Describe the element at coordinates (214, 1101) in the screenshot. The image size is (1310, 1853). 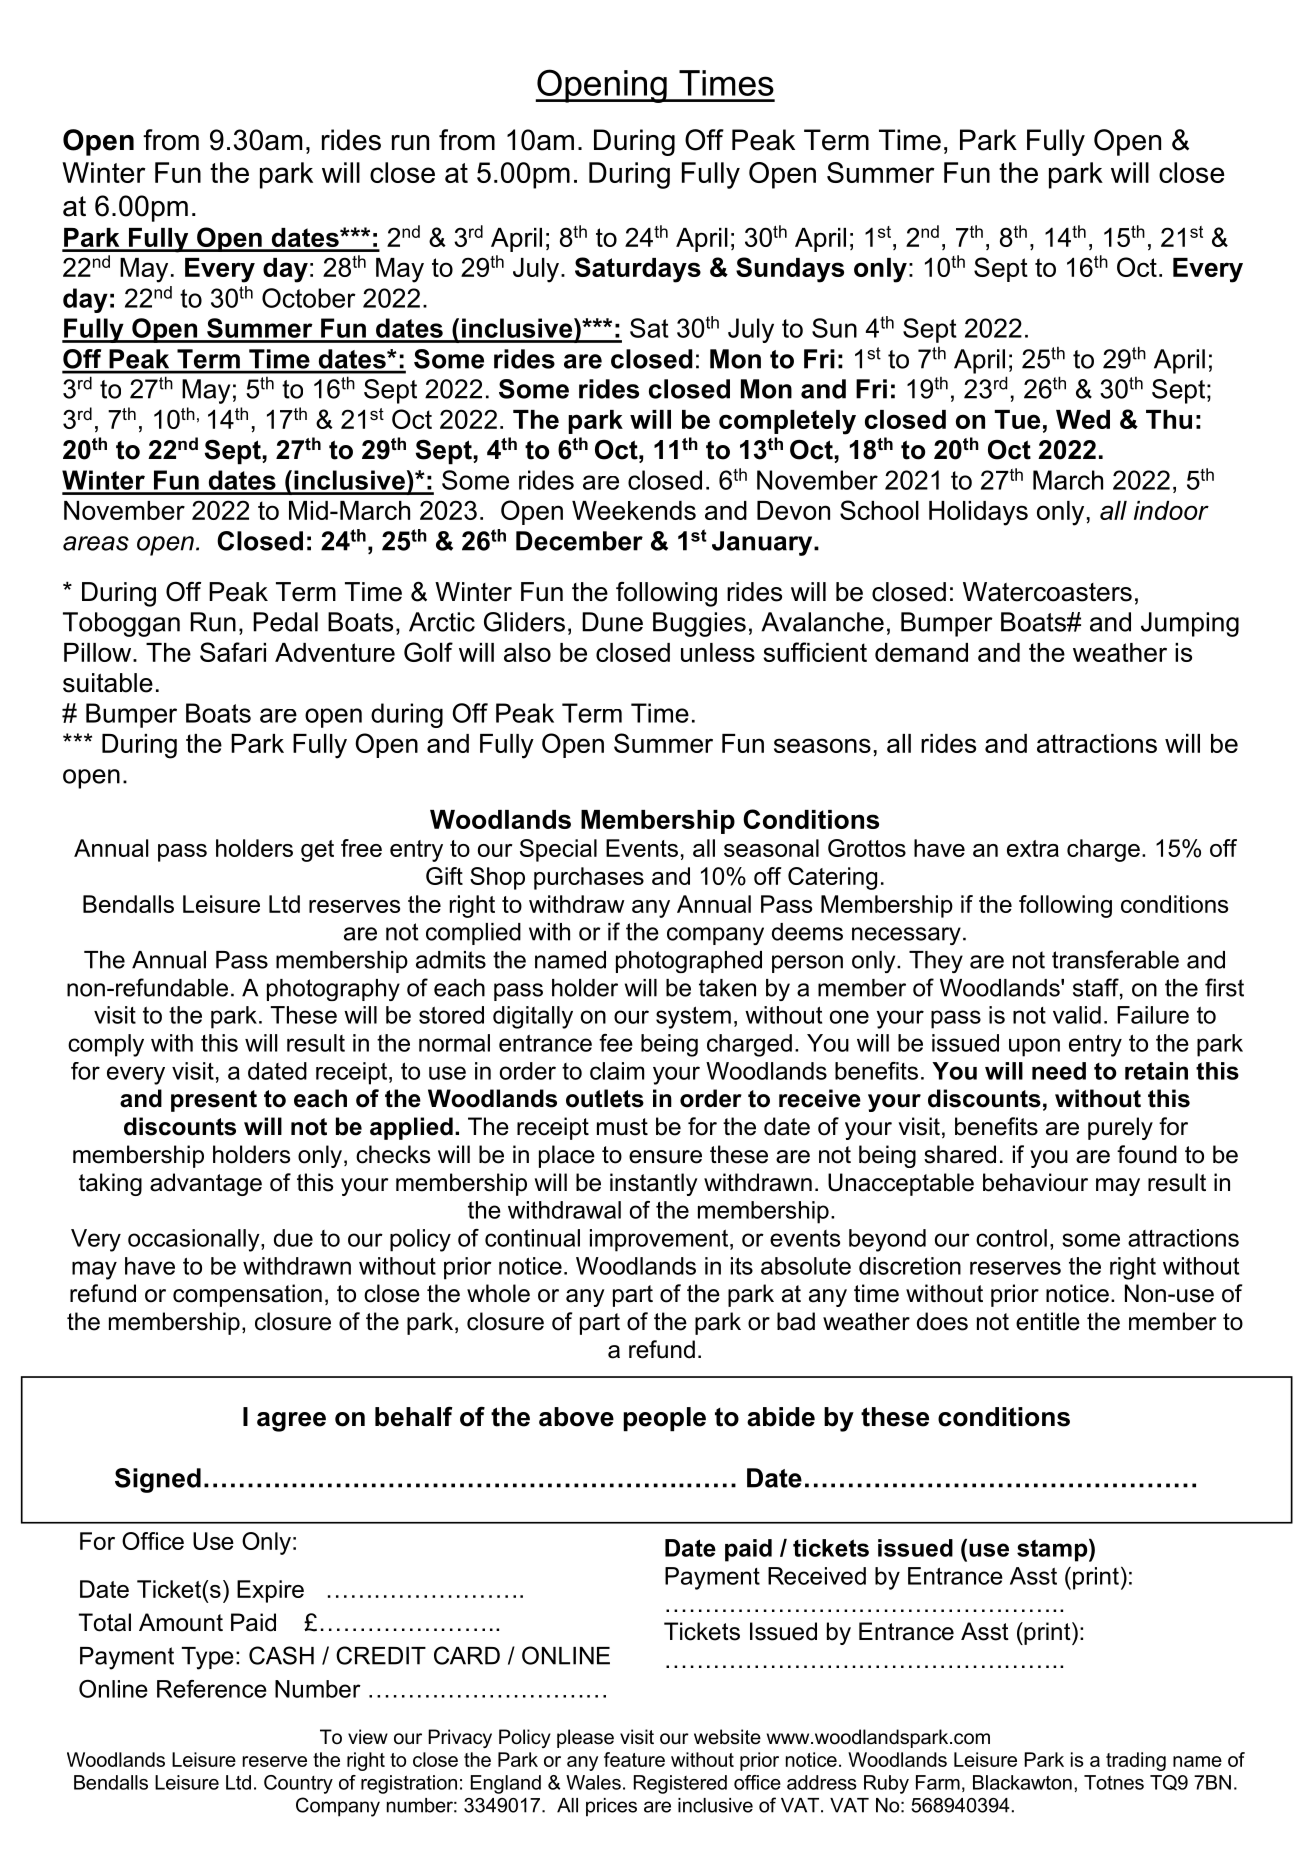
I see `present` at that location.
